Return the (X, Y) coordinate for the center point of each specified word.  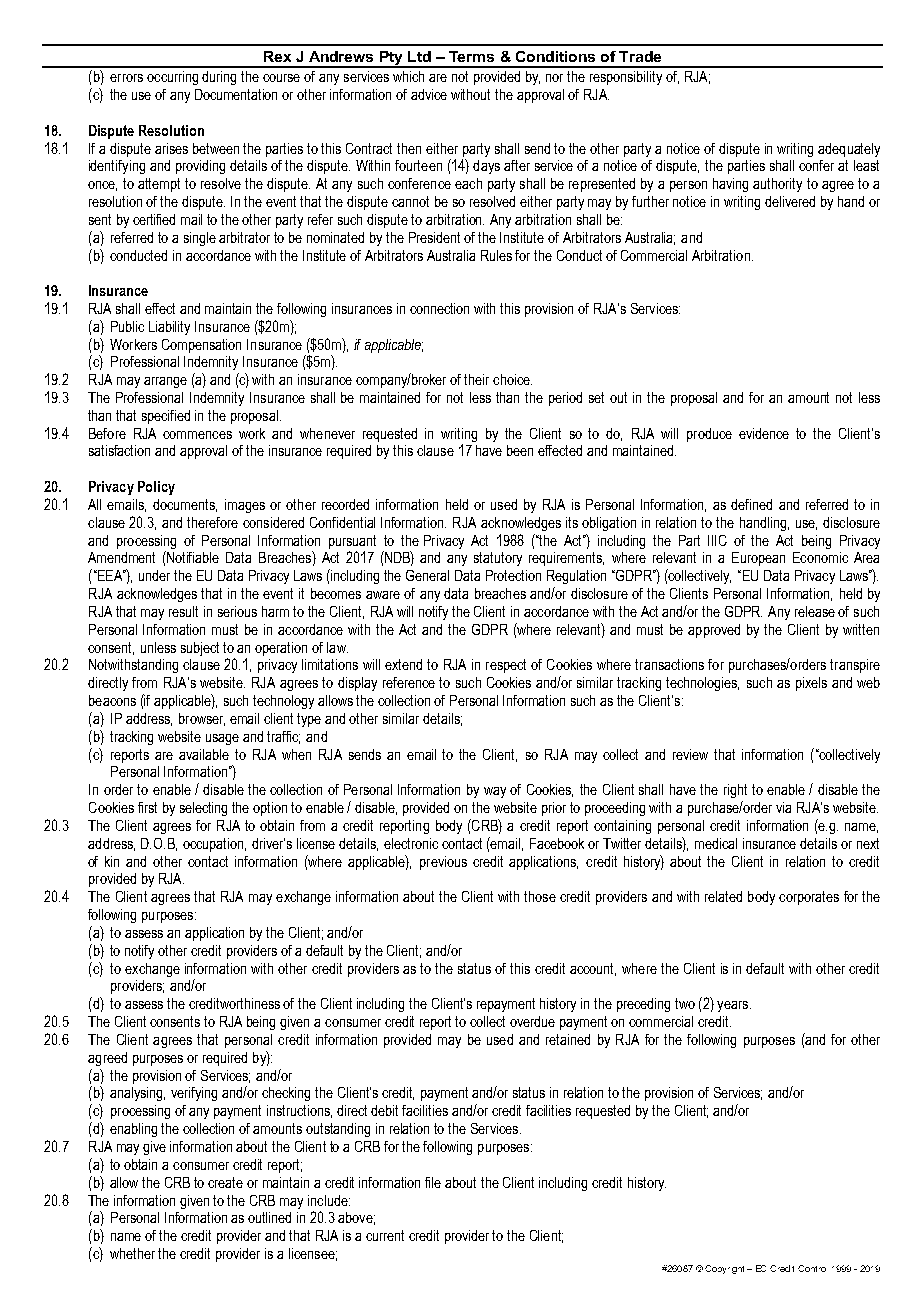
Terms (471, 56)
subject (200, 649)
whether (132, 1253)
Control (812, 1268)
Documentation (236, 94)
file (433, 1182)
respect (506, 666)
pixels (811, 684)
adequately (849, 150)
